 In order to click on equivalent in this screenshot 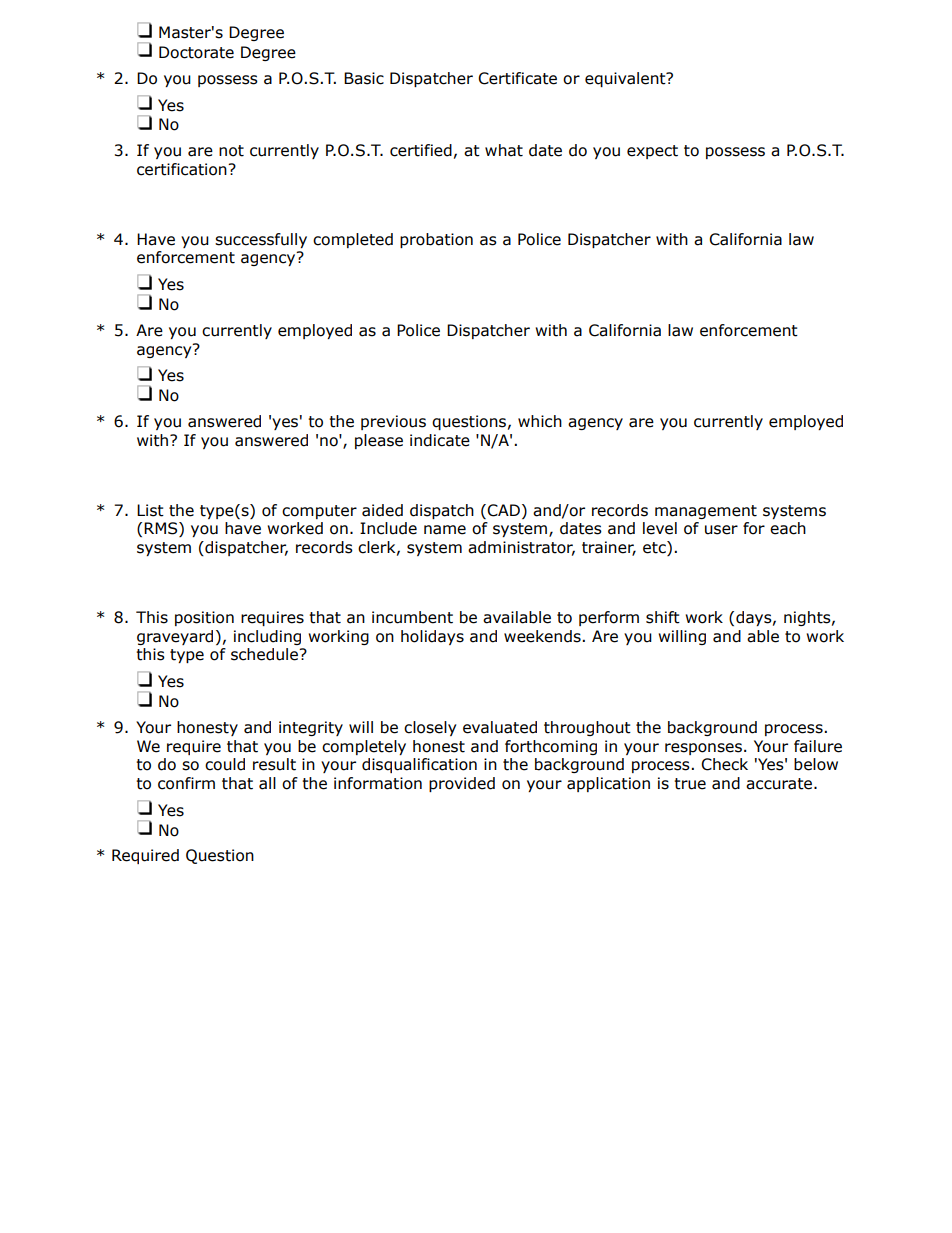, I will do `click(626, 79)`.
